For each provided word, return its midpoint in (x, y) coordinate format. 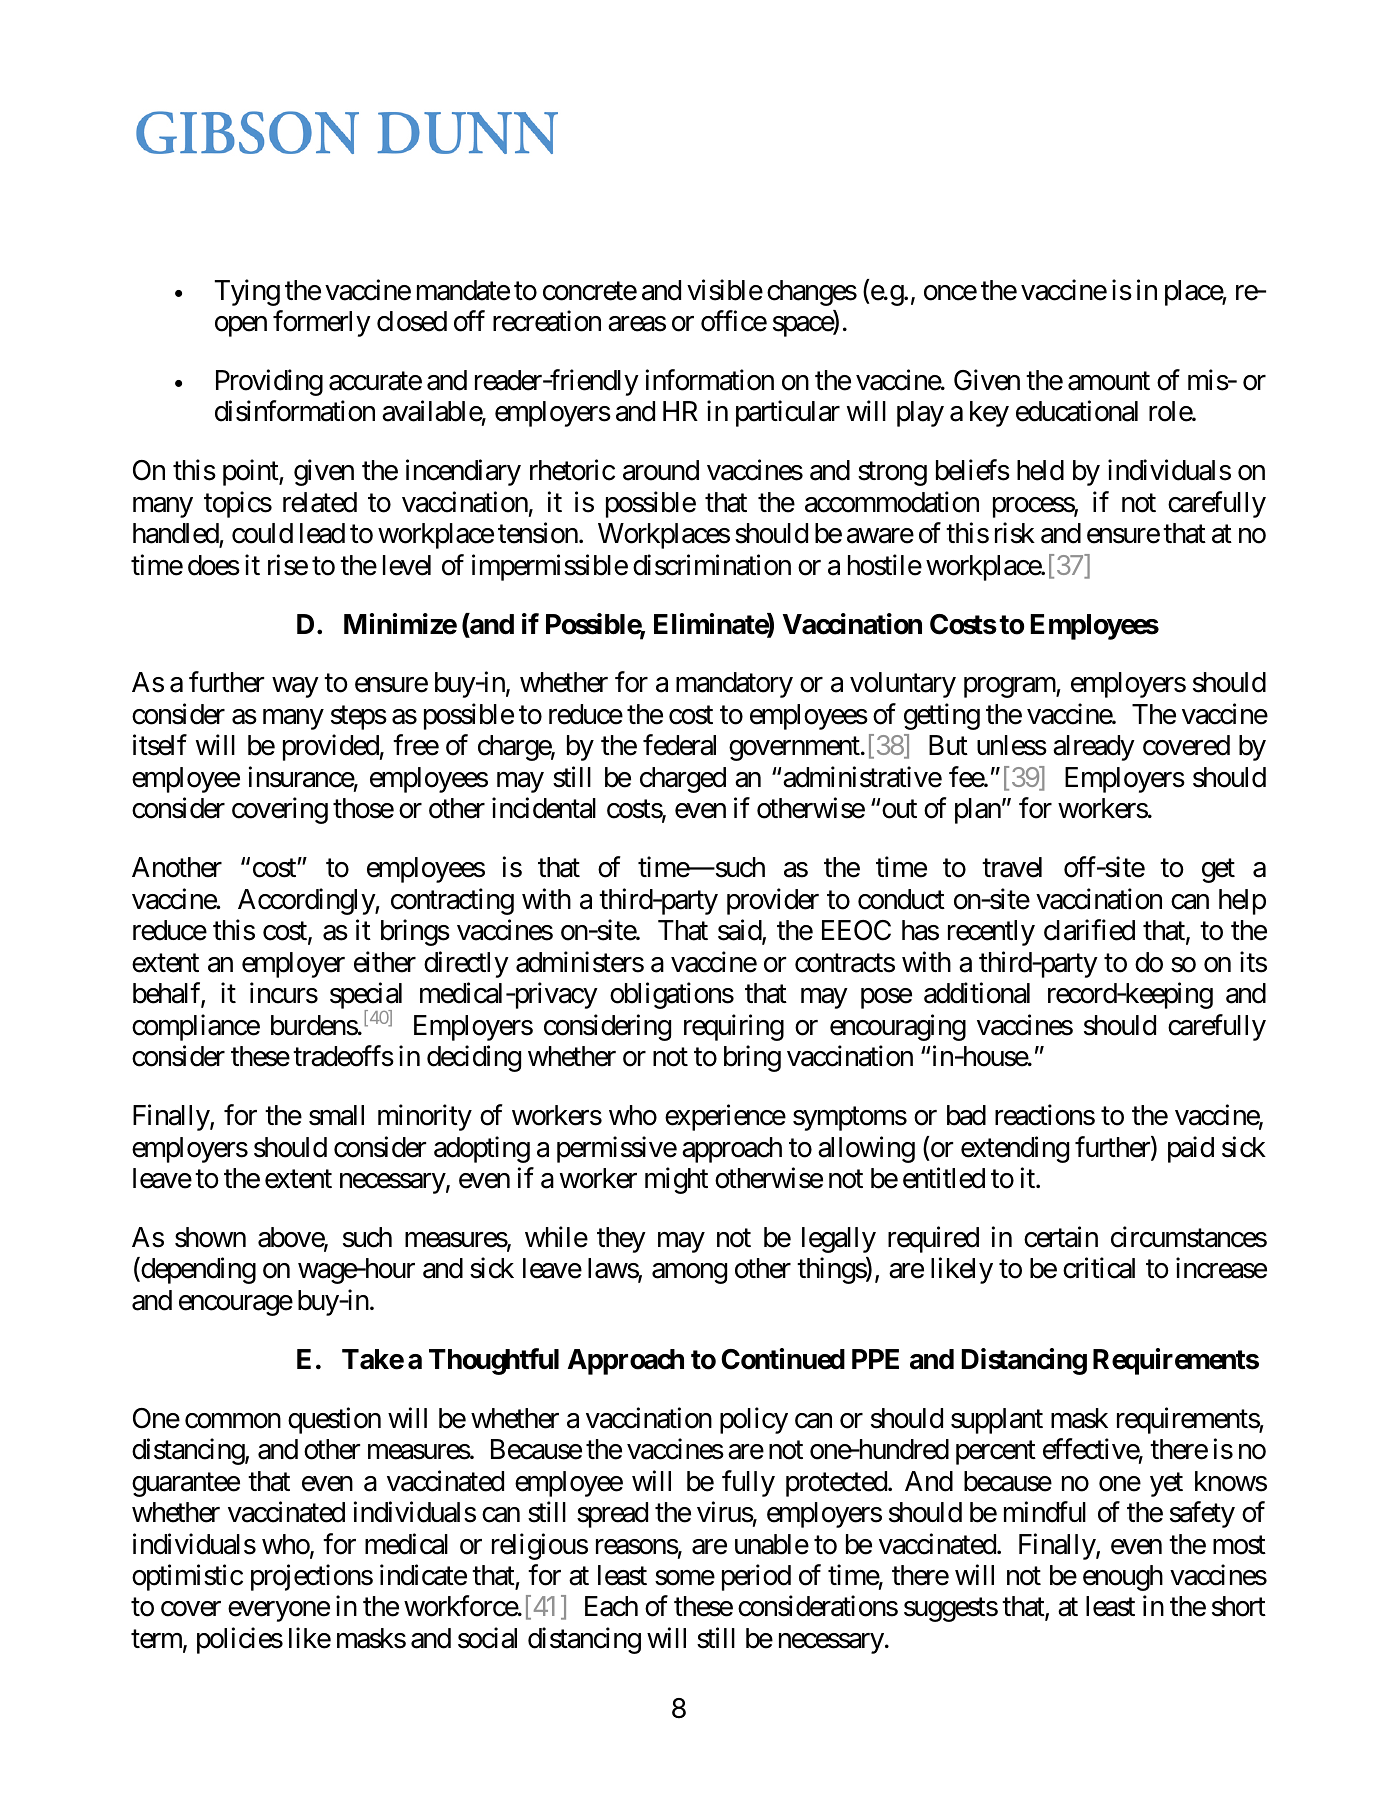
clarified (1089, 930)
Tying (247, 292)
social (487, 1638)
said (740, 931)
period (756, 1577)
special (366, 997)
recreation (547, 321)
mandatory (734, 685)
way (295, 688)
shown (210, 1237)
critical (1099, 1268)
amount (1109, 381)
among (689, 1274)
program (1010, 688)
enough (1123, 1578)
